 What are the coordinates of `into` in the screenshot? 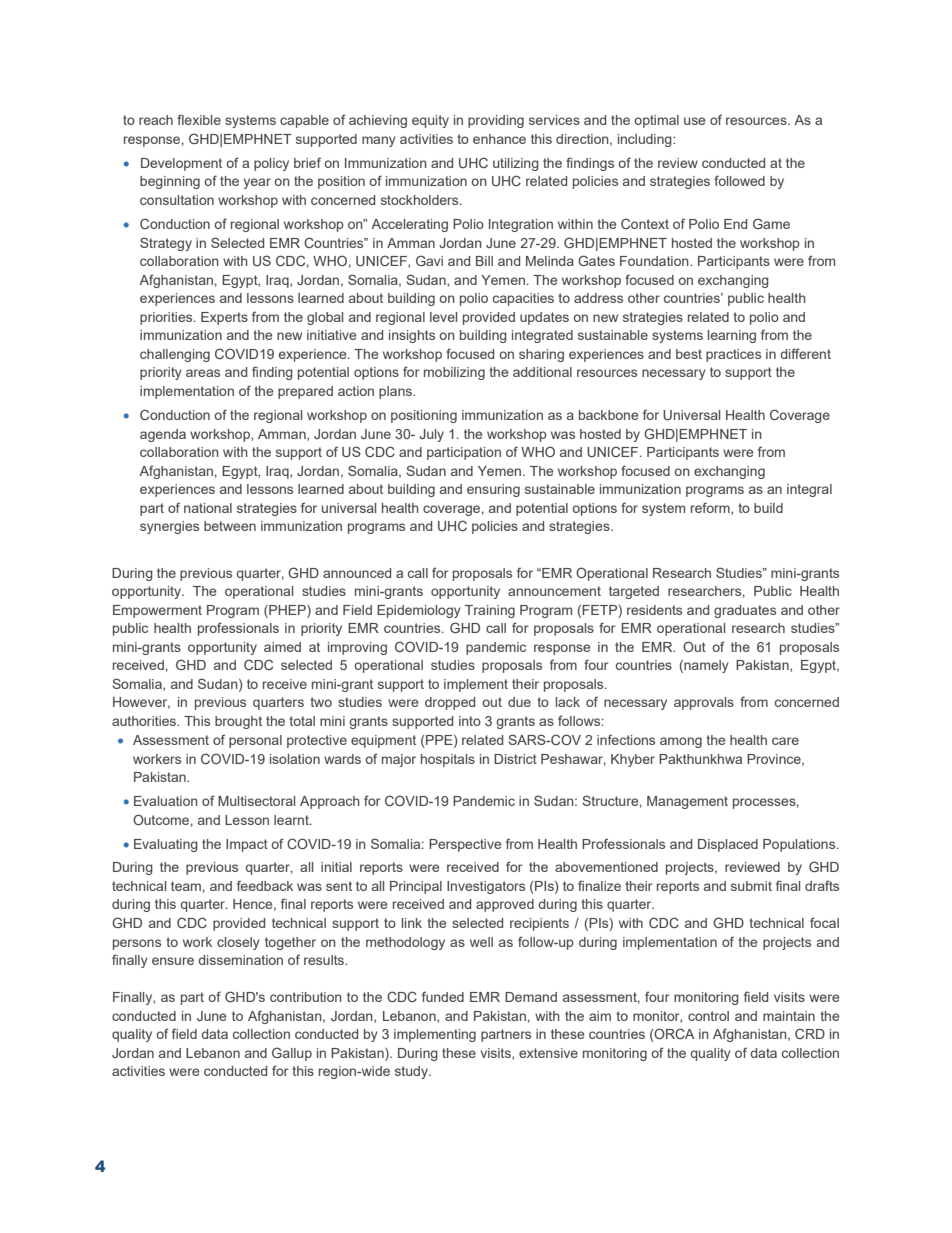 It's located at (470, 721).
